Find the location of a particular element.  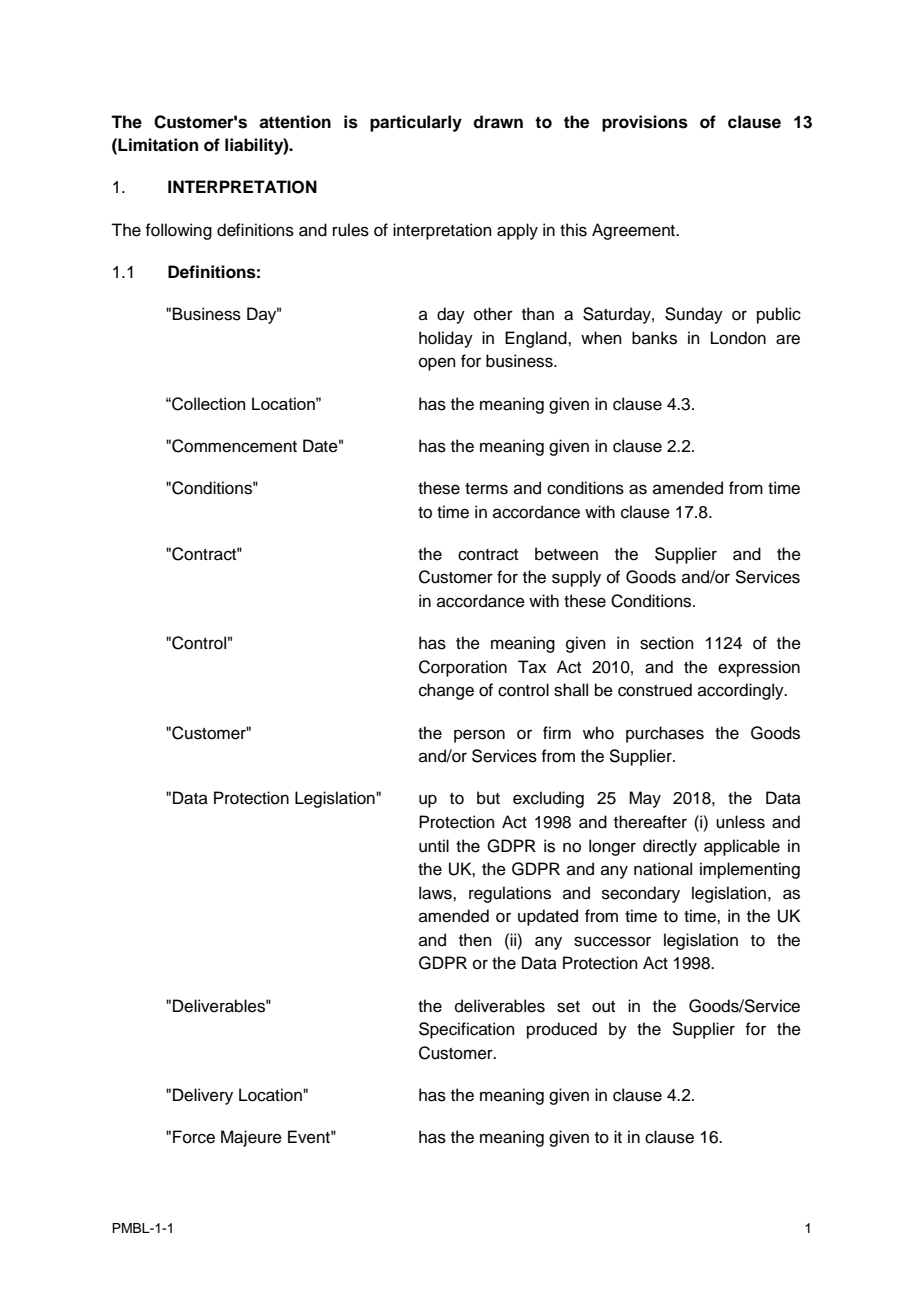

accordingly is located at coordinates (742, 691).
